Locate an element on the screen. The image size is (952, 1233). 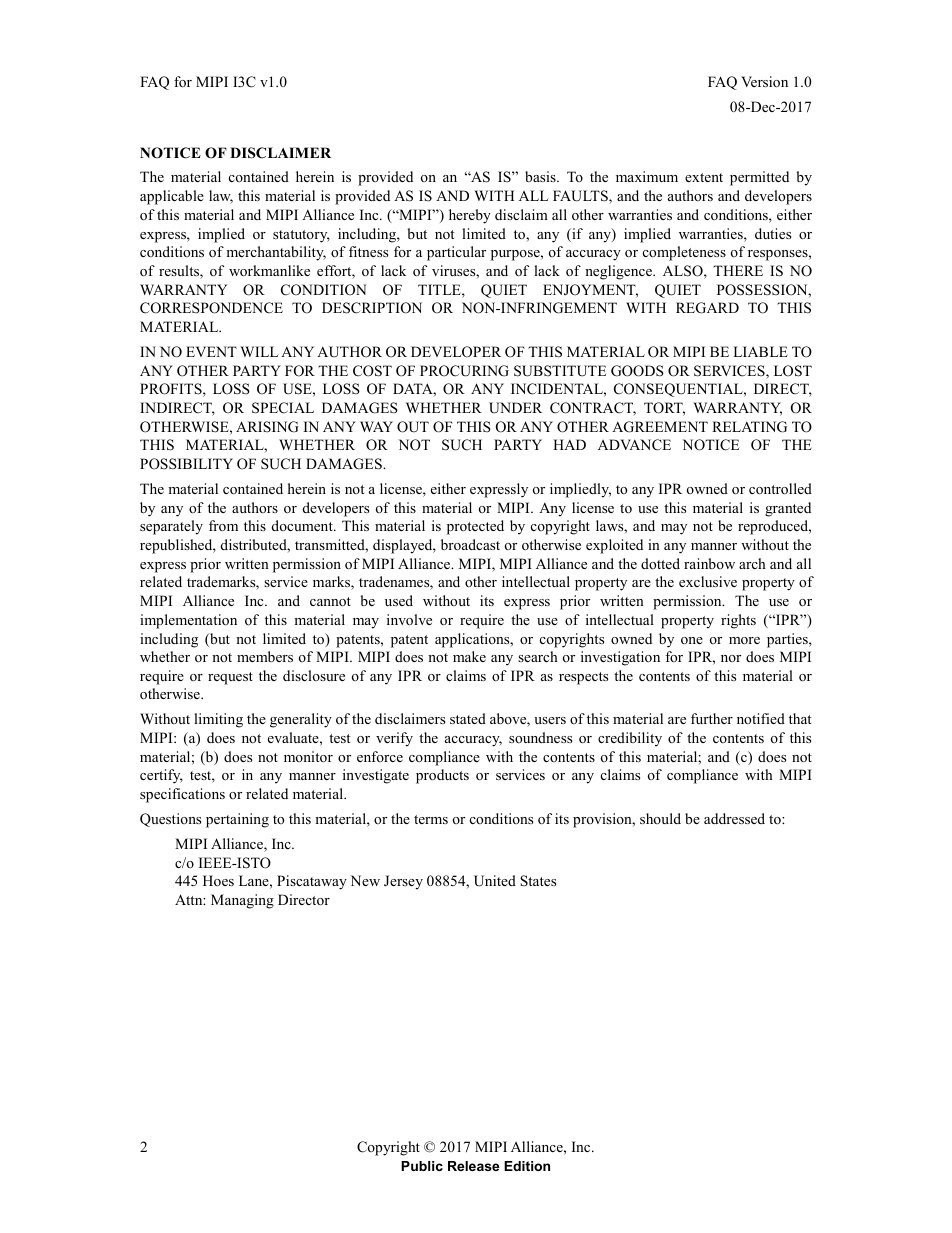
Version is located at coordinates (764, 81).
